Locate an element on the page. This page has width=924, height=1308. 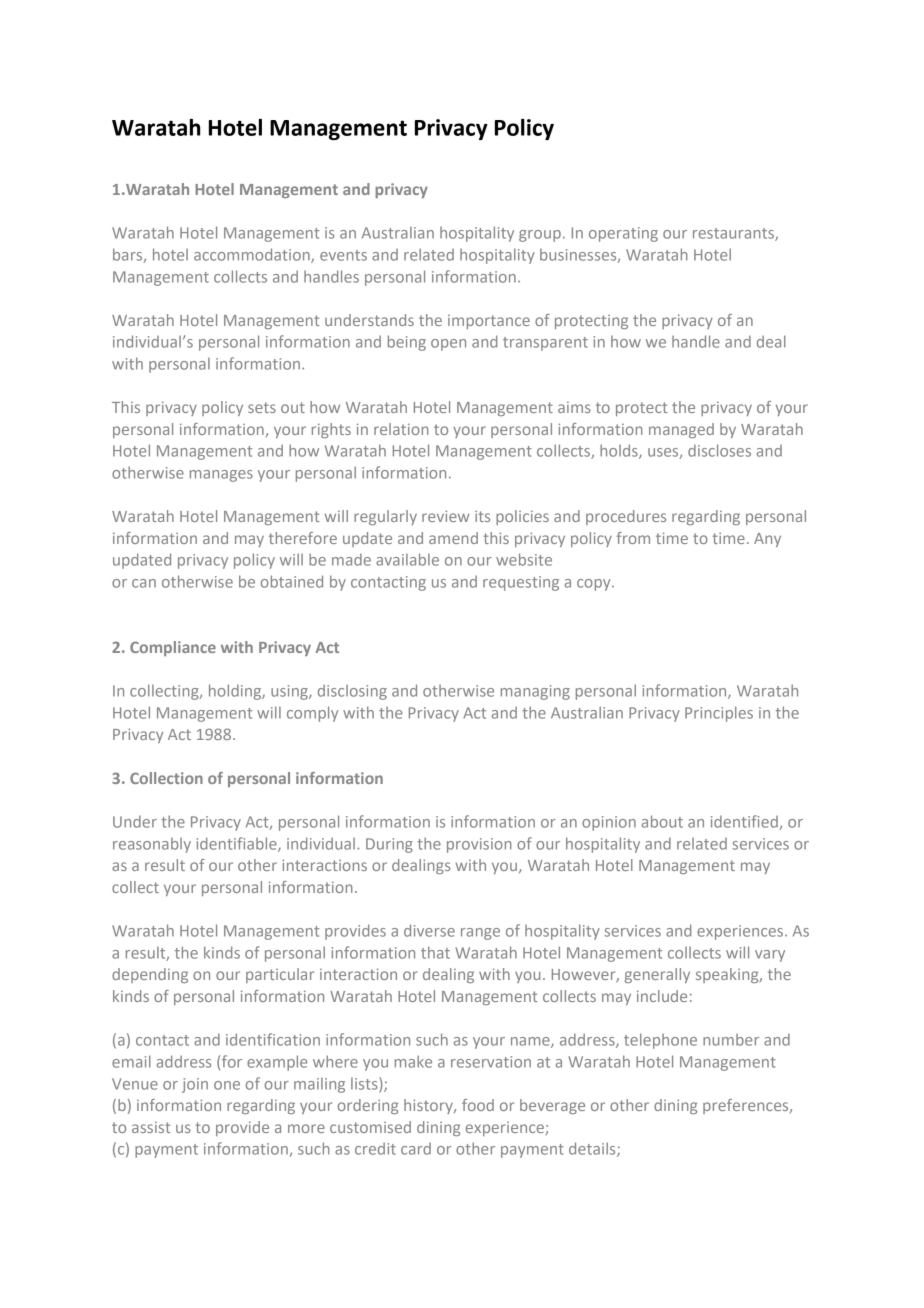
diverse is located at coordinates (429, 930).
